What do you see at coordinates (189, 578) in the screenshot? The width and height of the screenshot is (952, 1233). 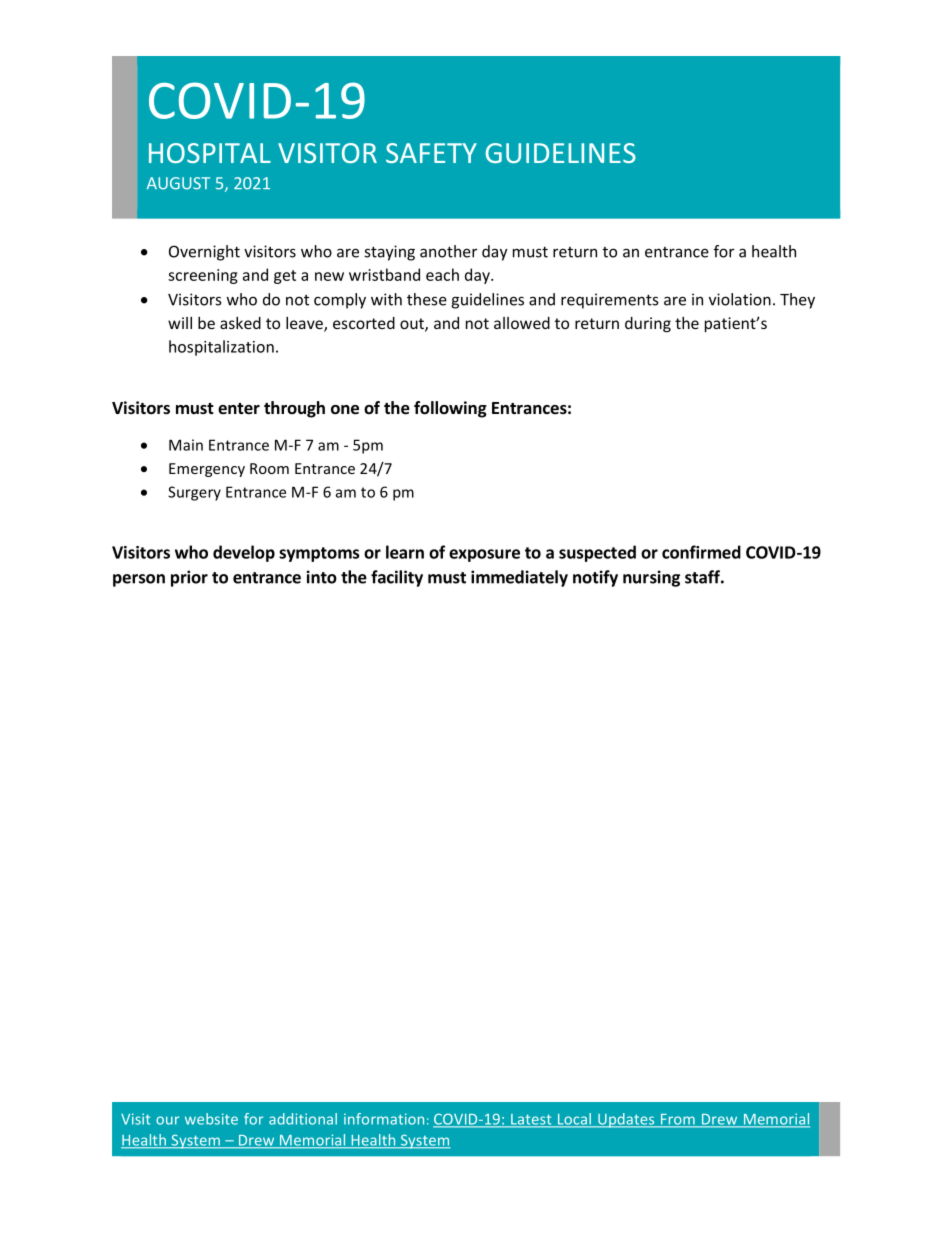 I see `prior` at bounding box center [189, 578].
